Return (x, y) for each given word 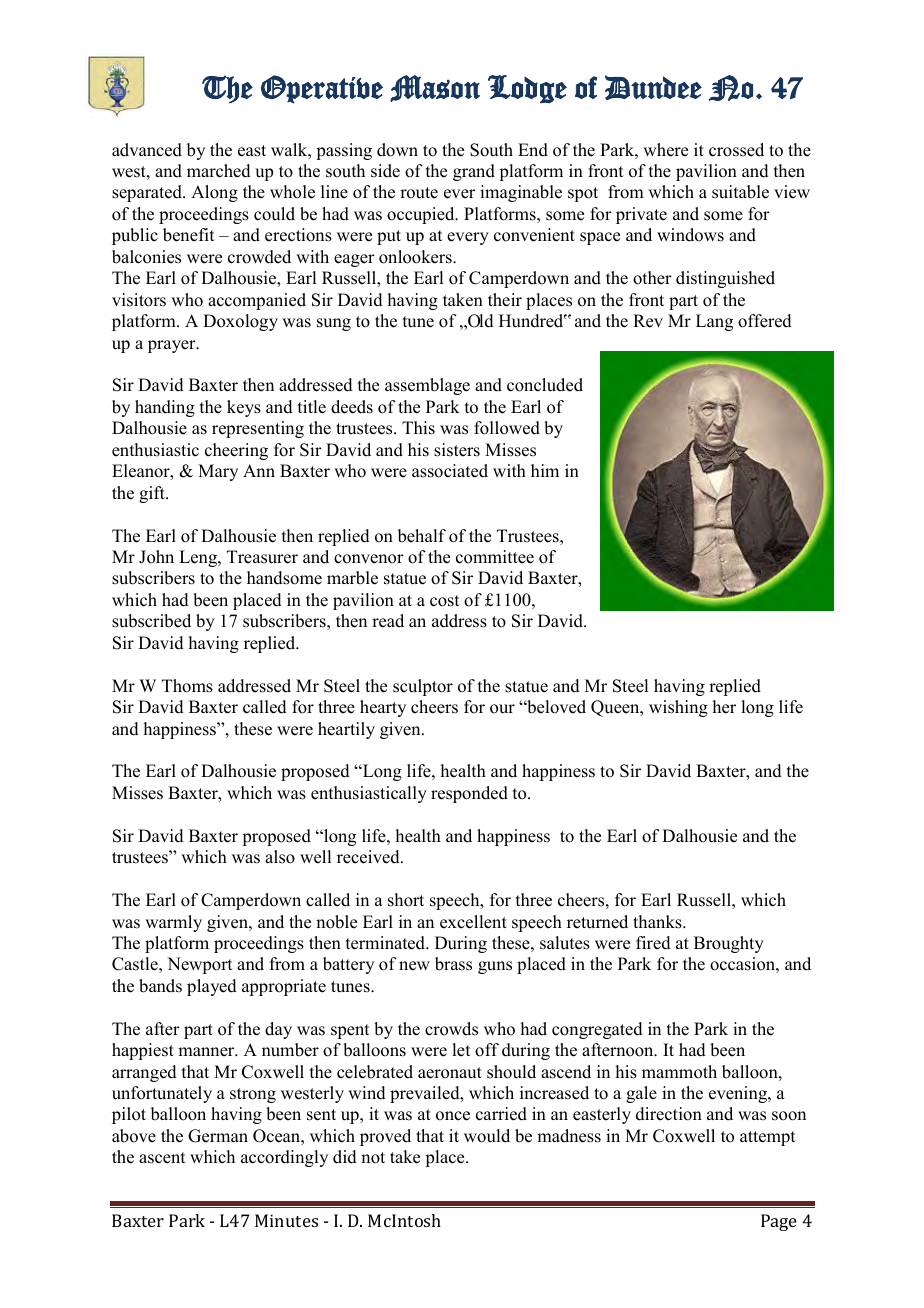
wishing (678, 708)
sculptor (423, 687)
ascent (162, 1158)
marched (219, 171)
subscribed (151, 621)
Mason (435, 88)
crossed (736, 150)
